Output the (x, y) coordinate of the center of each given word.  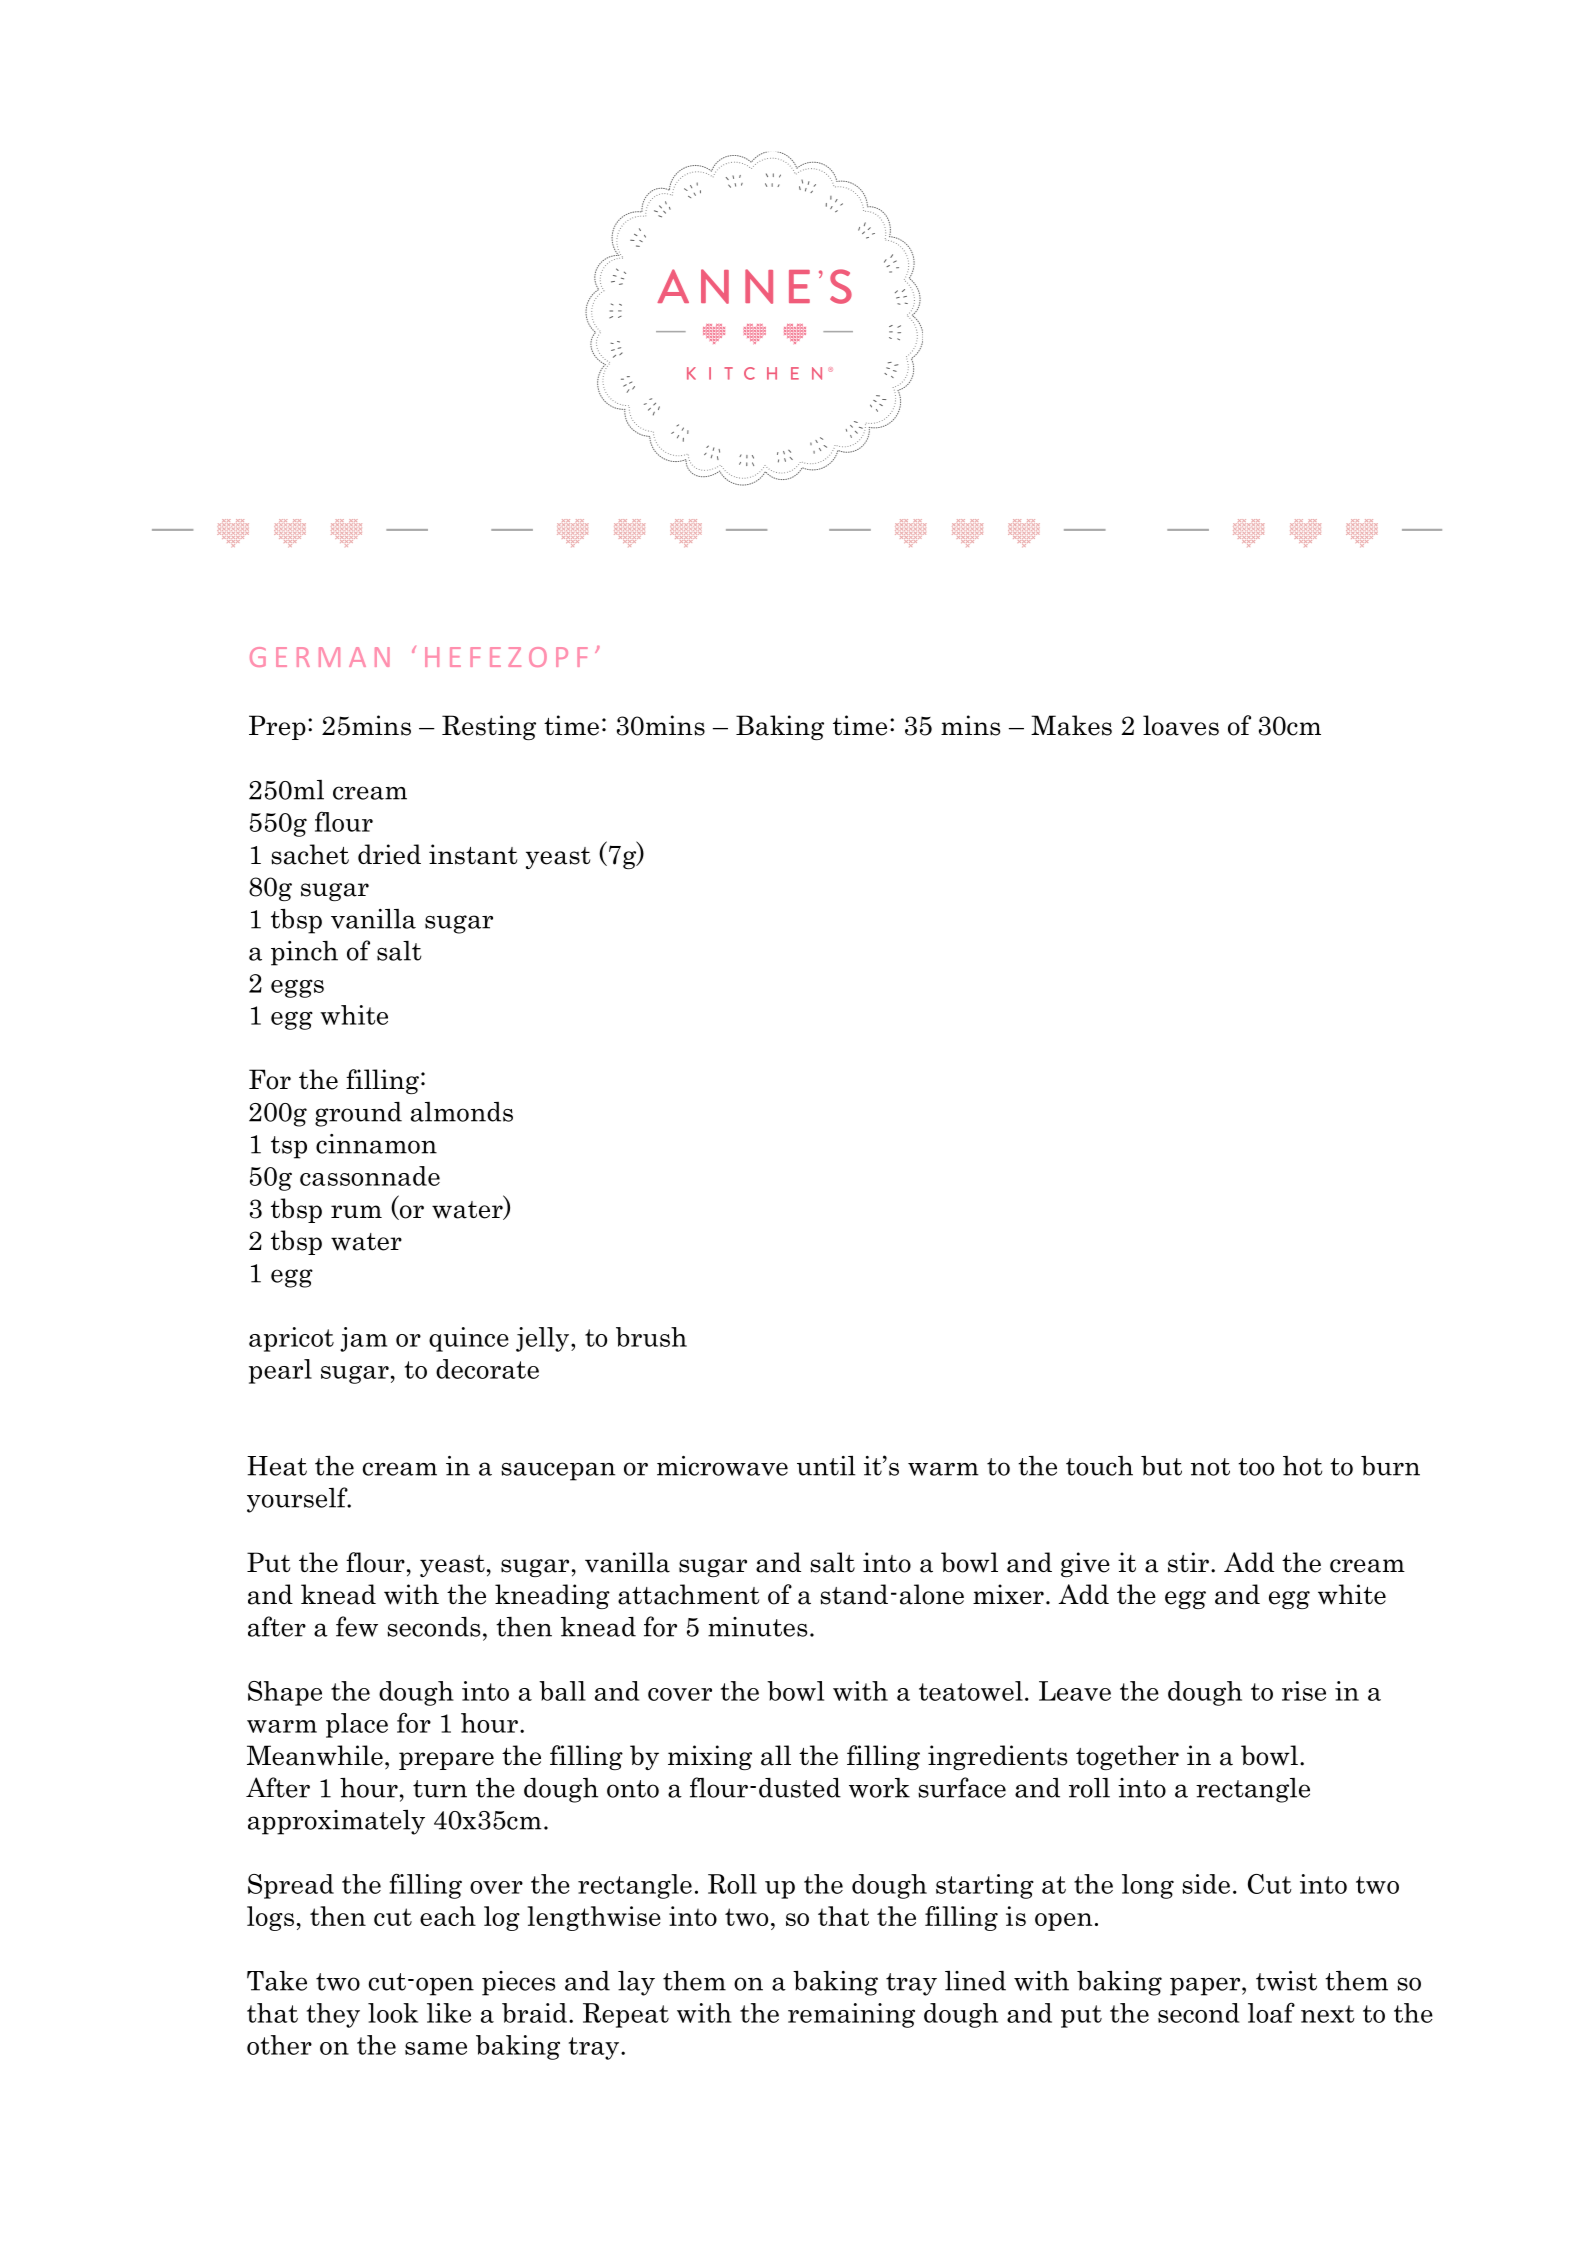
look (393, 2013)
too (1256, 1467)
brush (651, 1337)
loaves (1181, 725)
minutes (757, 1627)
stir (1188, 1562)
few (357, 1626)
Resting (489, 727)
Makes (1071, 725)
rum (356, 1211)
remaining (851, 2015)
